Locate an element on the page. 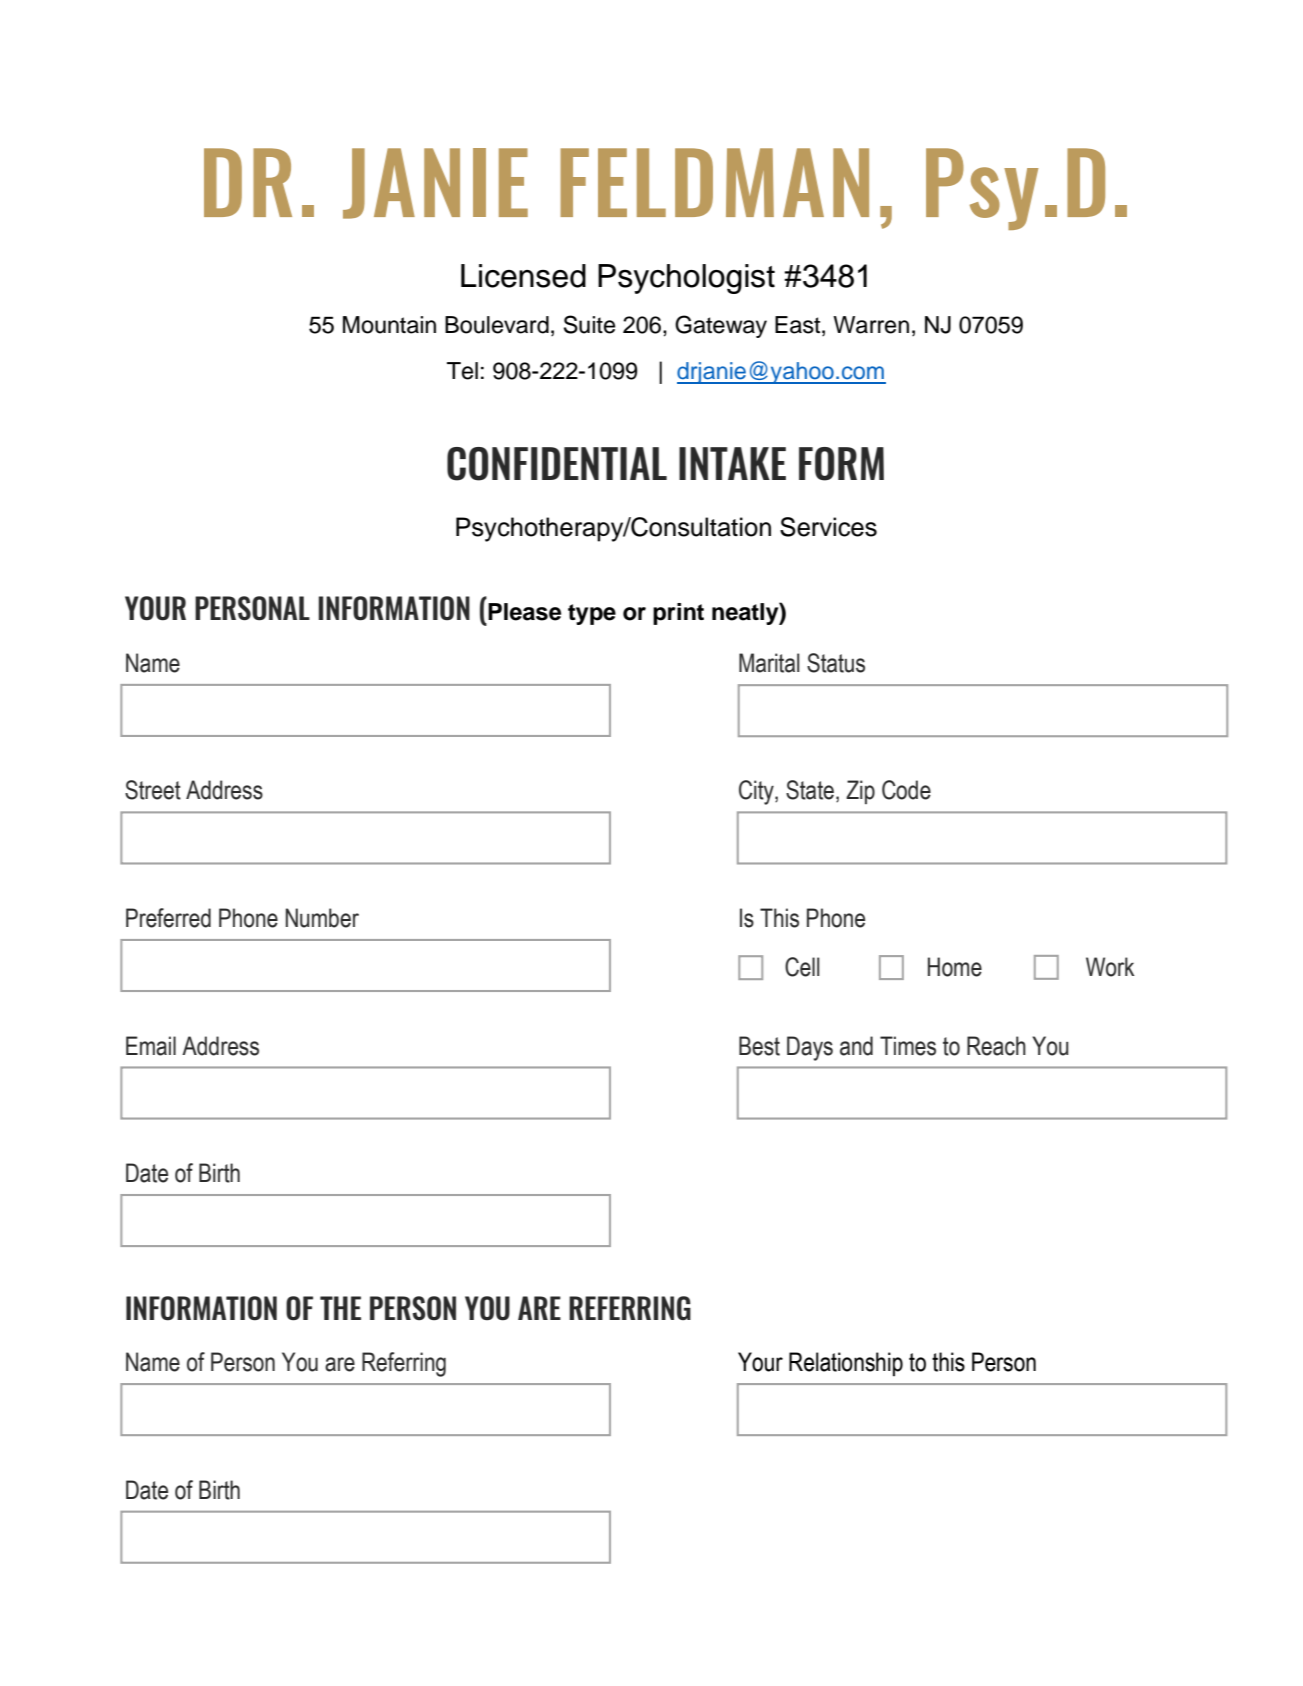 The width and height of the document is (1303, 1686). Warren is located at coordinates (871, 325).
